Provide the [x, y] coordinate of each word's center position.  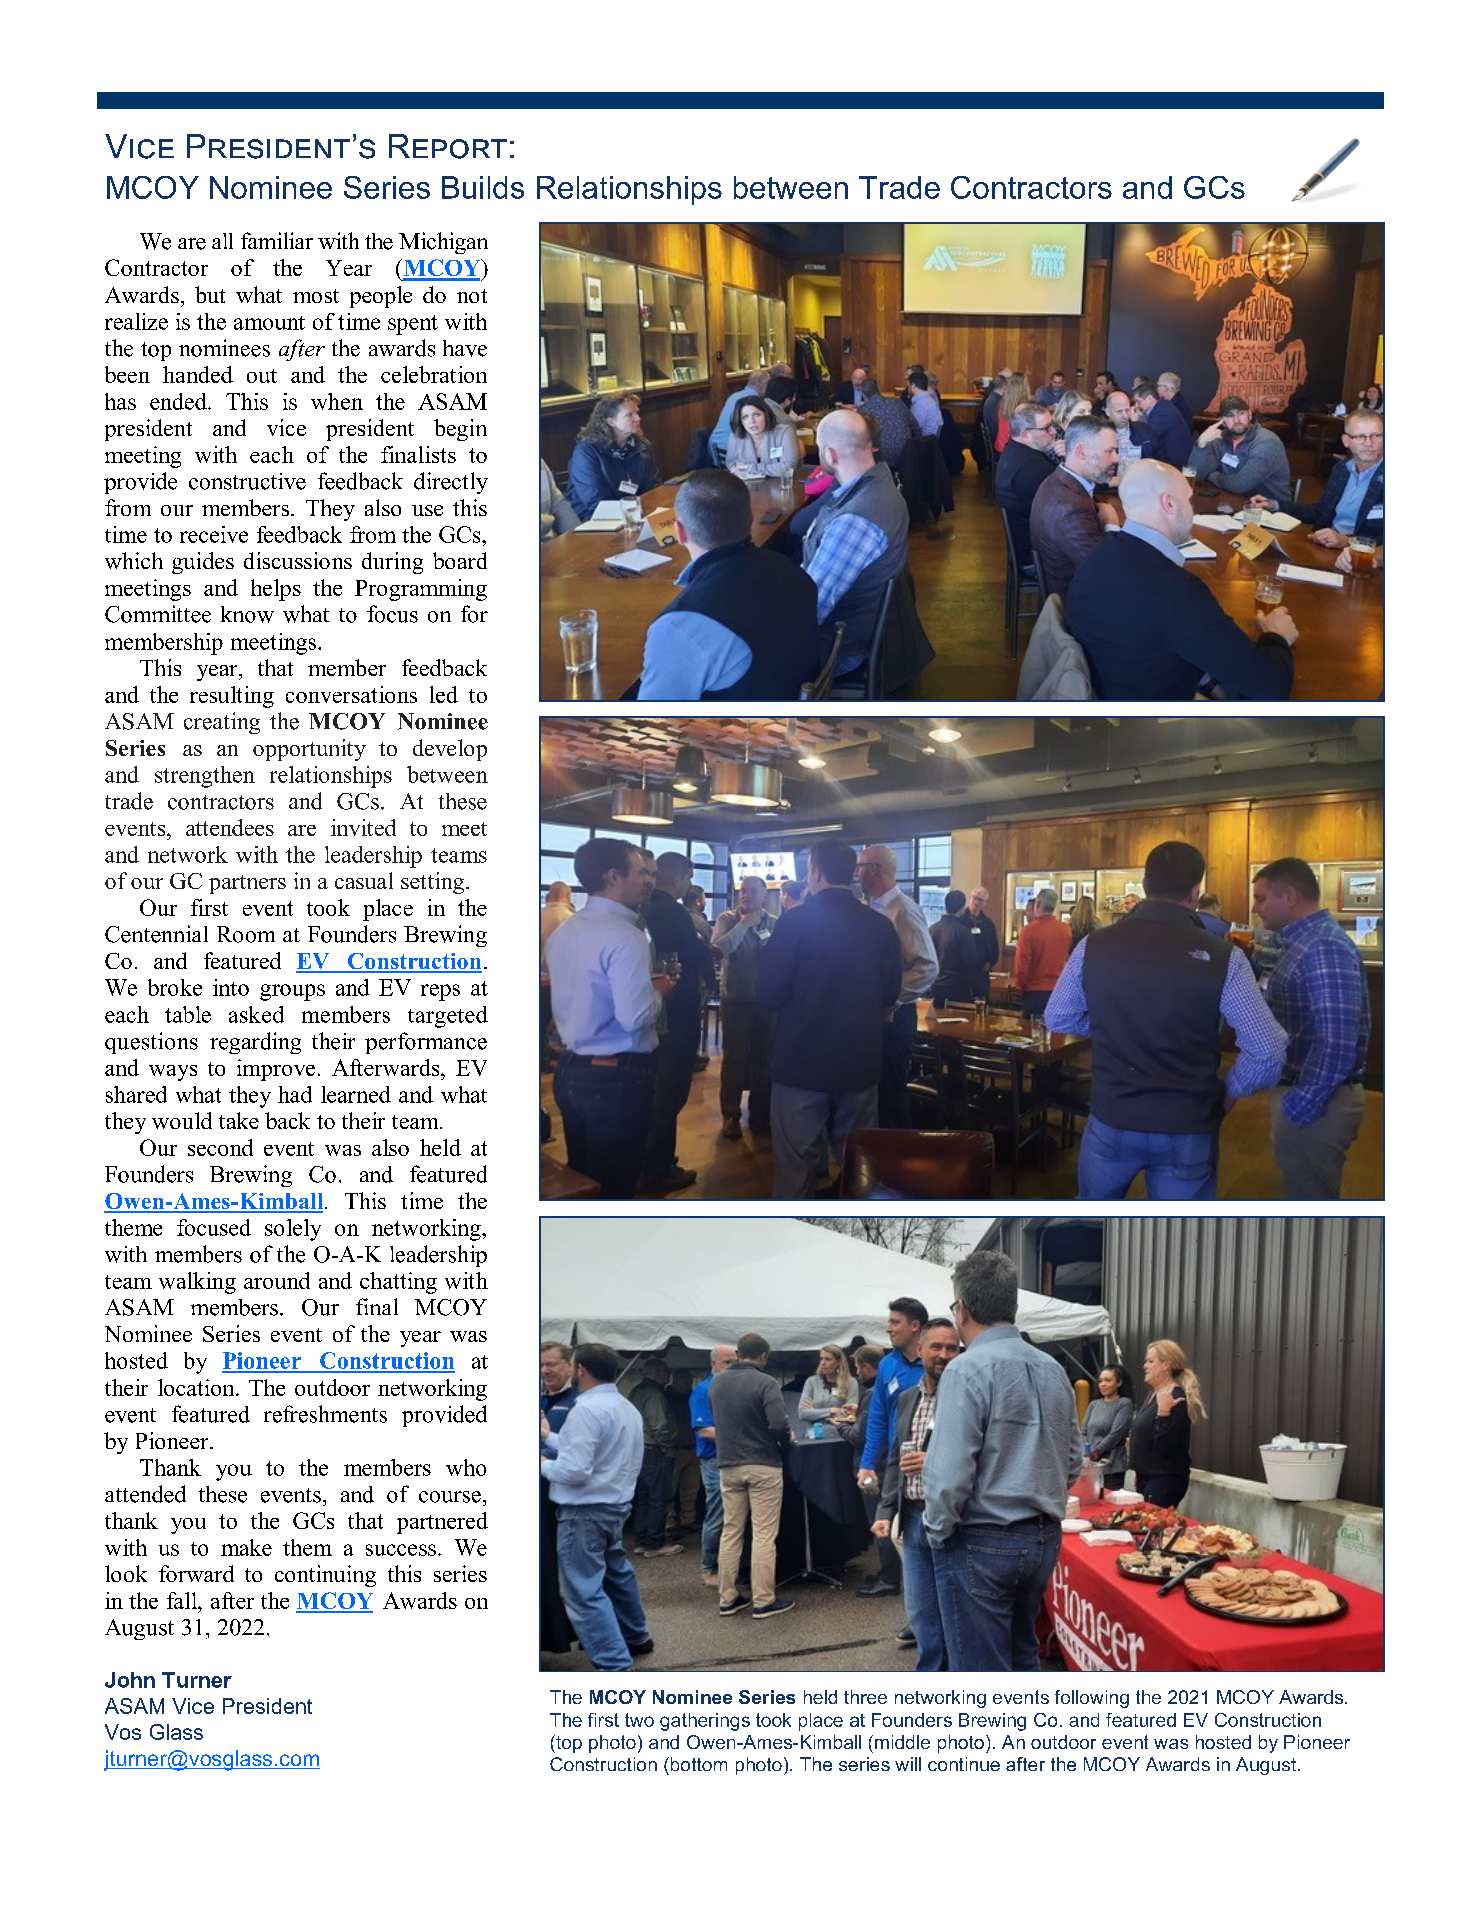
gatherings [705, 1722]
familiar [277, 240]
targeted [448, 1017]
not [472, 296]
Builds [483, 187]
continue [964, 1764]
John [130, 1680]
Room [246, 934]
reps [440, 992]
